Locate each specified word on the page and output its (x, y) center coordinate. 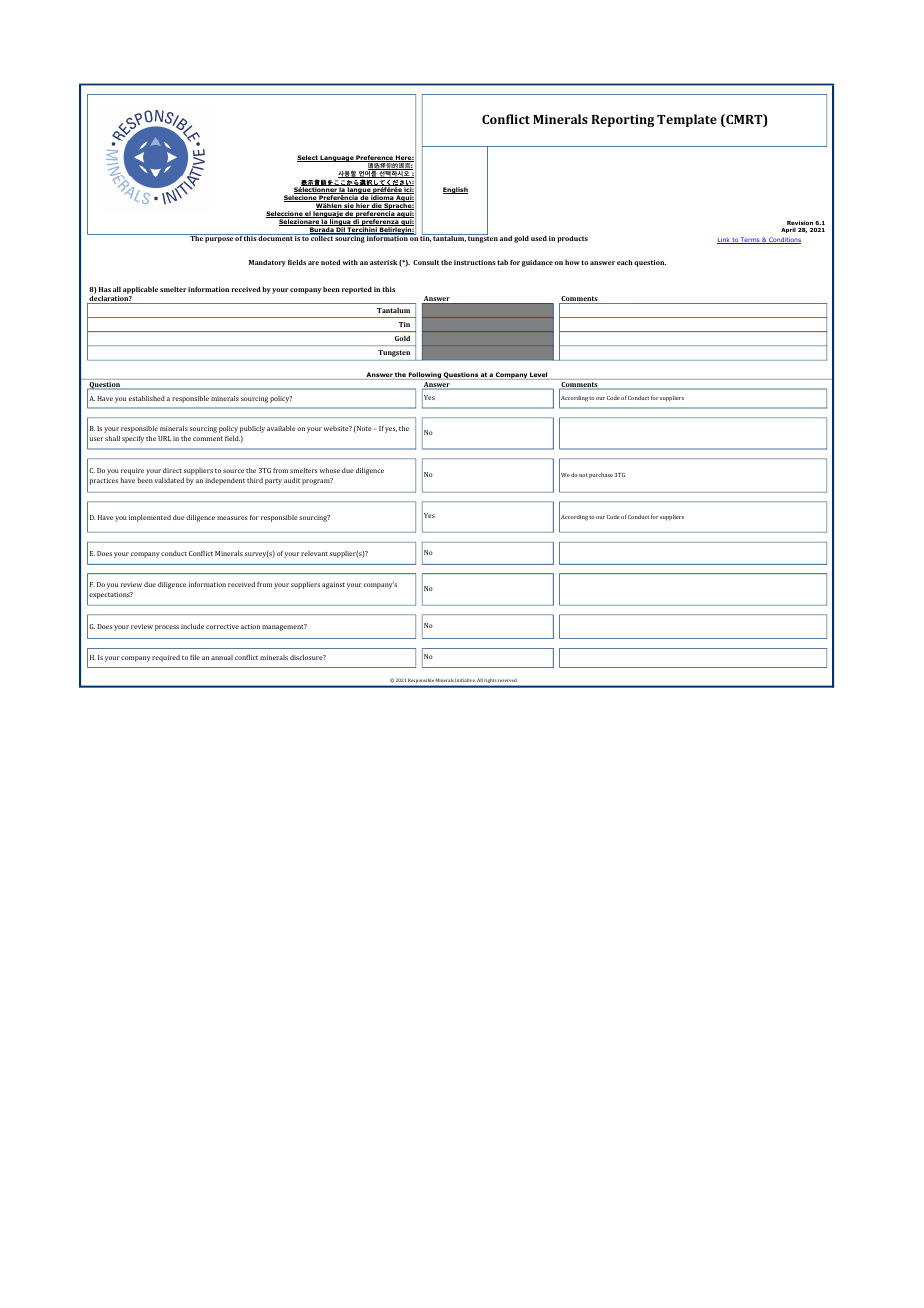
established (147, 398)
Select (308, 158)
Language (337, 158)
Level (539, 376)
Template (687, 120)
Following (425, 376)
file (195, 657)
